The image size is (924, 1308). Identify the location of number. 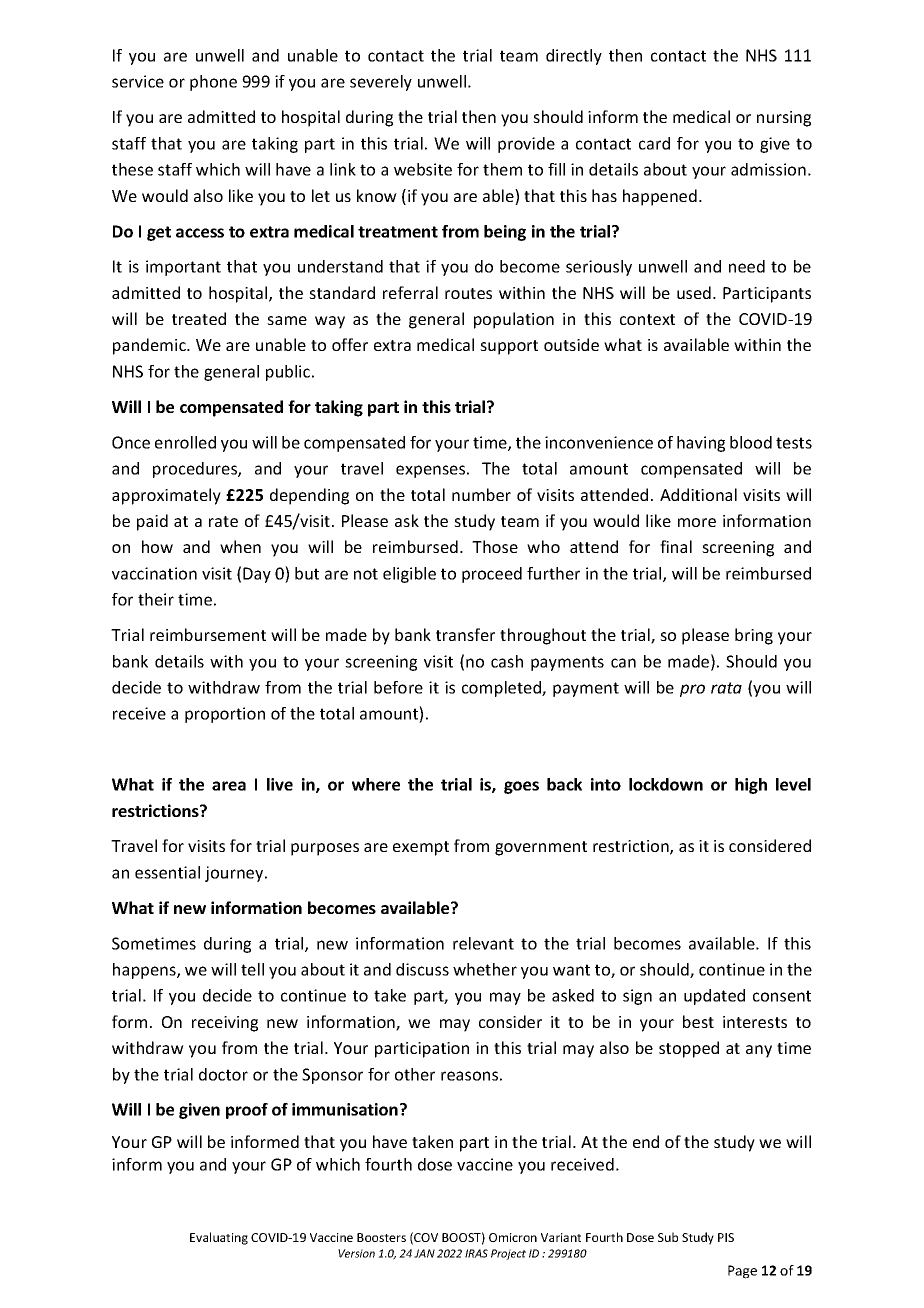
(481, 494).
